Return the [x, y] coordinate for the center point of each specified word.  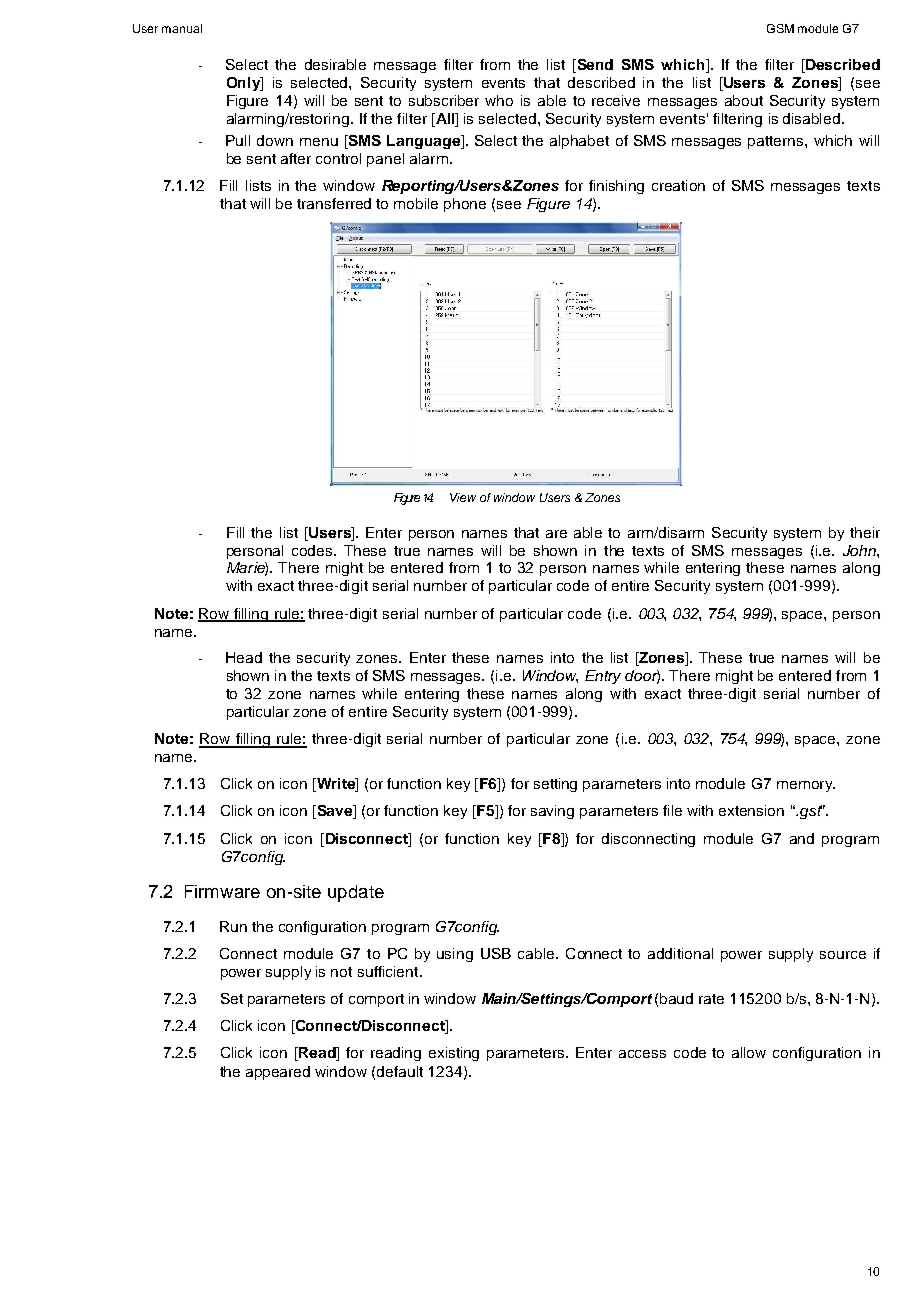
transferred [334, 203]
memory [806, 786]
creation [678, 185]
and [802, 838]
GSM [780, 28]
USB [496, 953]
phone [465, 205]
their [865, 532]
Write [335, 785]
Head [244, 657]
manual [182, 28]
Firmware [222, 891]
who [499, 100]
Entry [603, 677]
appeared [278, 1073]
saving [552, 812]
